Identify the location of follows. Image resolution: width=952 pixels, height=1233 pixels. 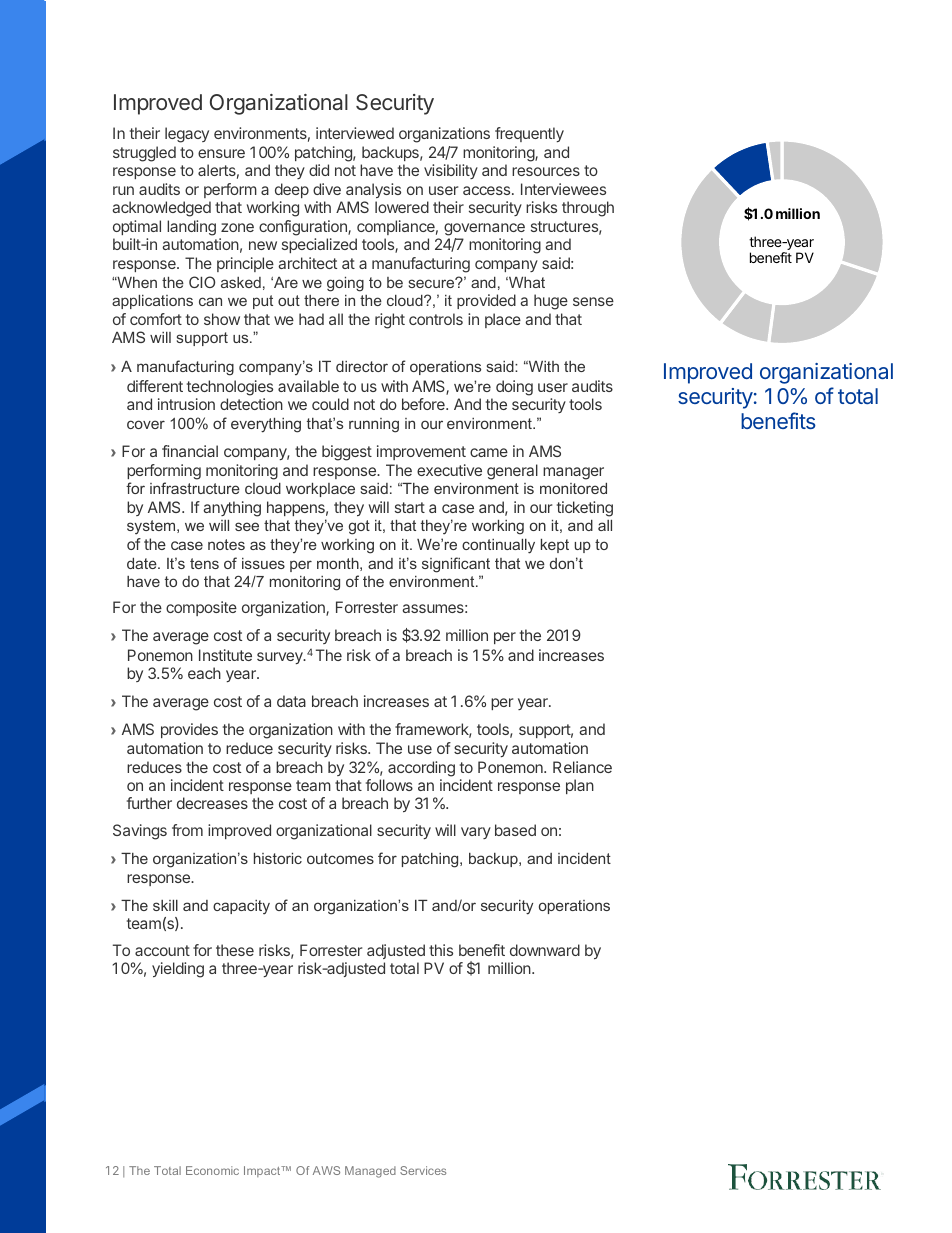
(389, 785).
